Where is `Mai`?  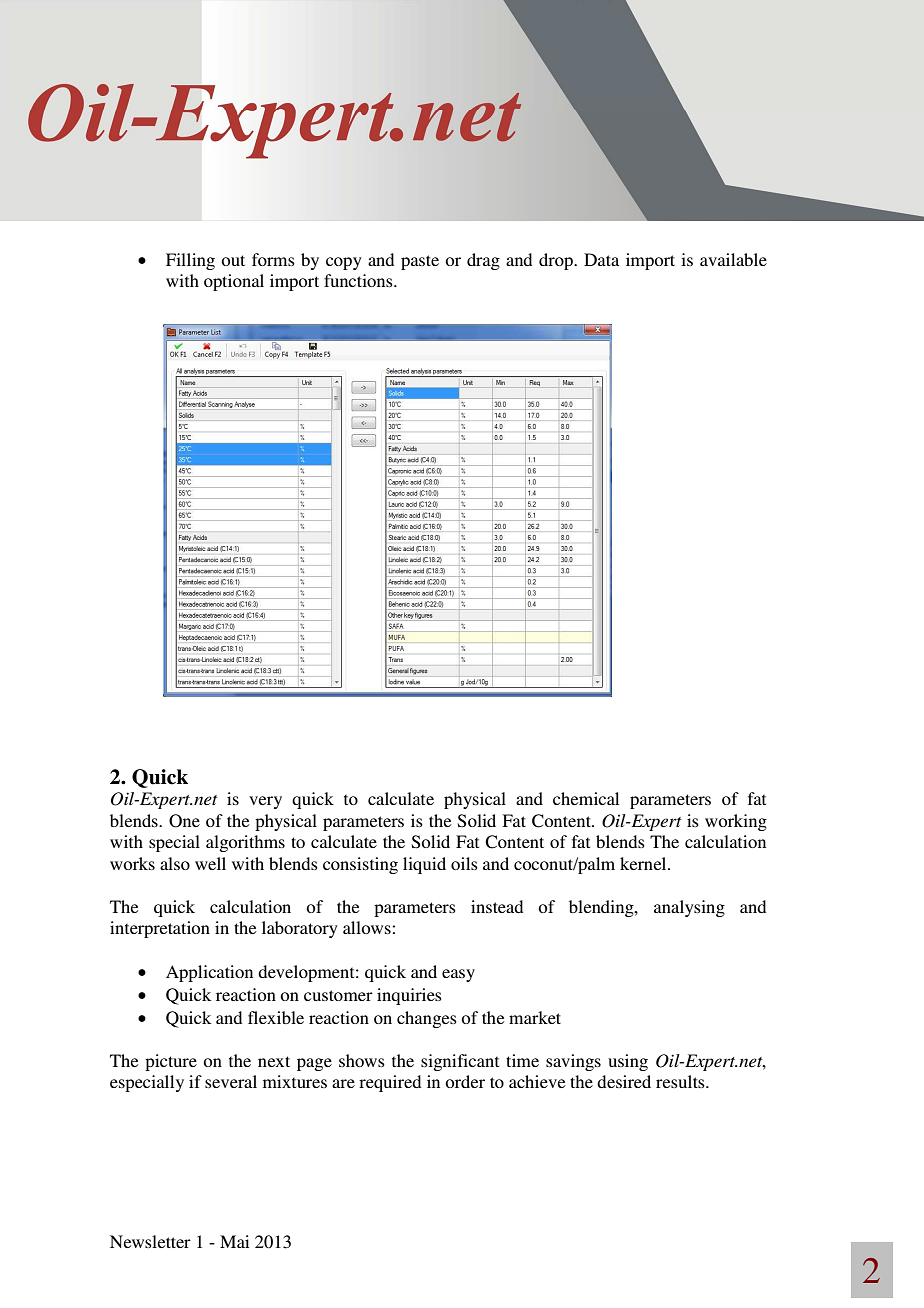
Mai is located at coordinates (234, 1241).
